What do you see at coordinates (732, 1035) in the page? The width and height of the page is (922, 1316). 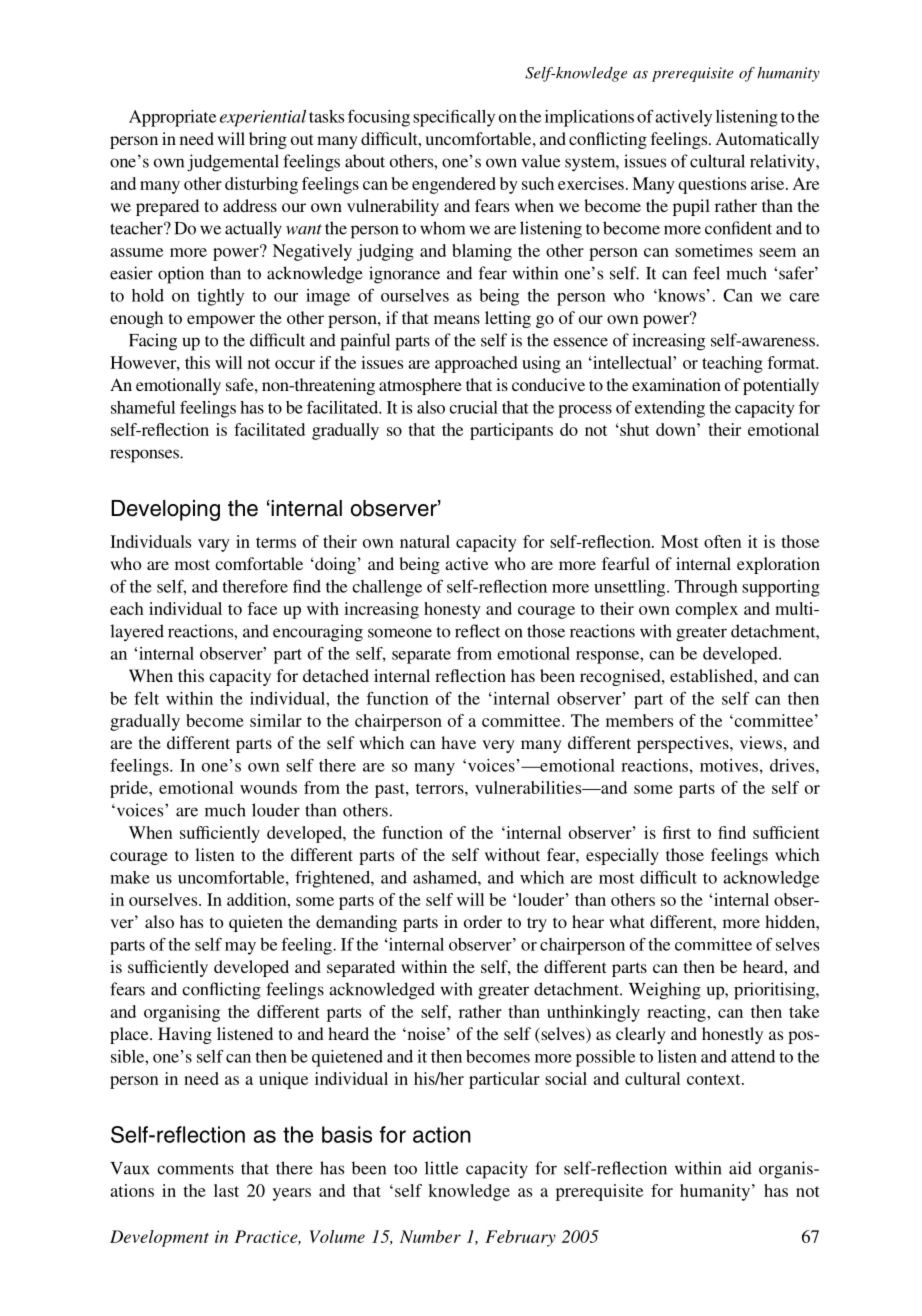 I see `honestly` at bounding box center [732, 1035].
